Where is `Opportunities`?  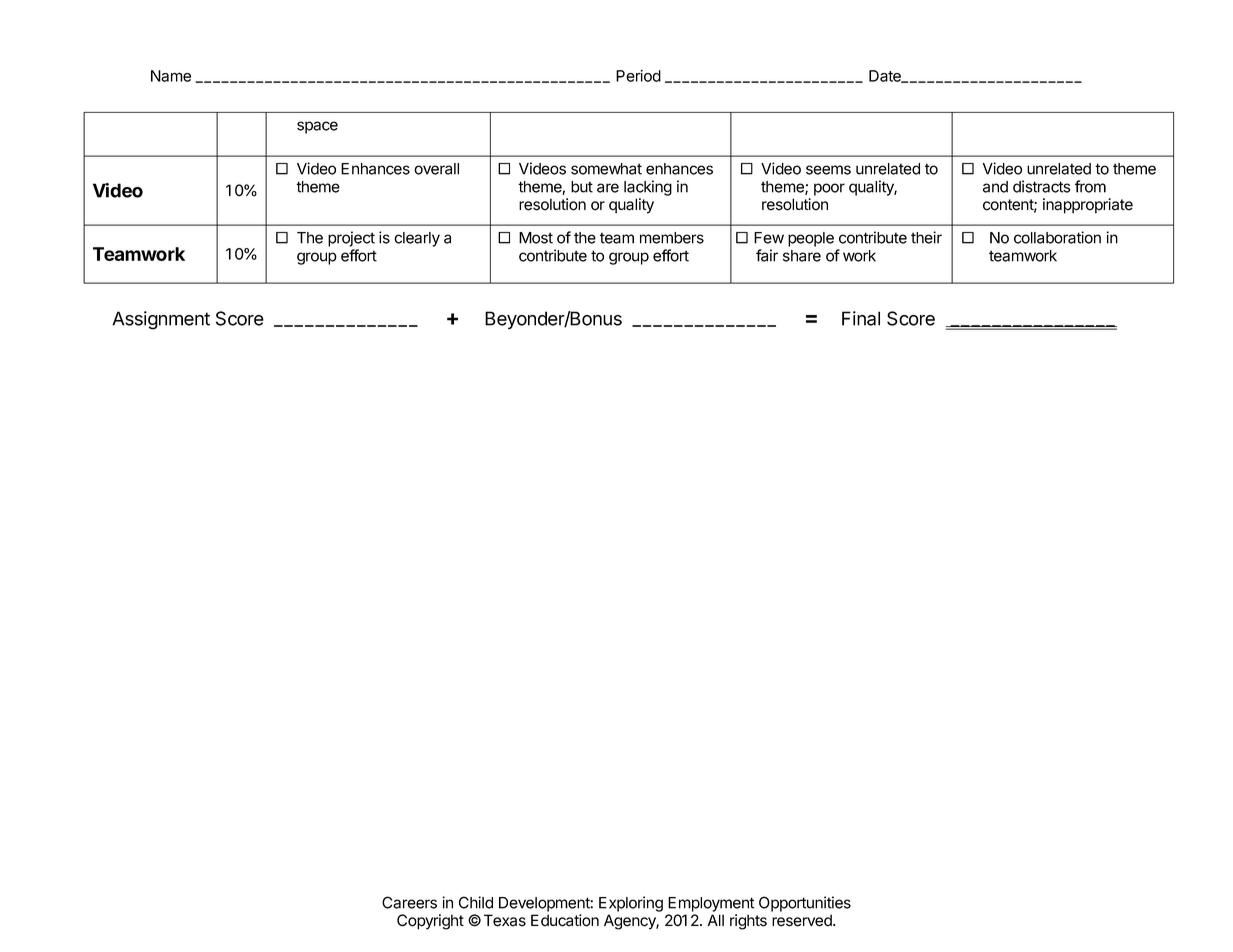 Opportunities is located at coordinates (805, 904).
